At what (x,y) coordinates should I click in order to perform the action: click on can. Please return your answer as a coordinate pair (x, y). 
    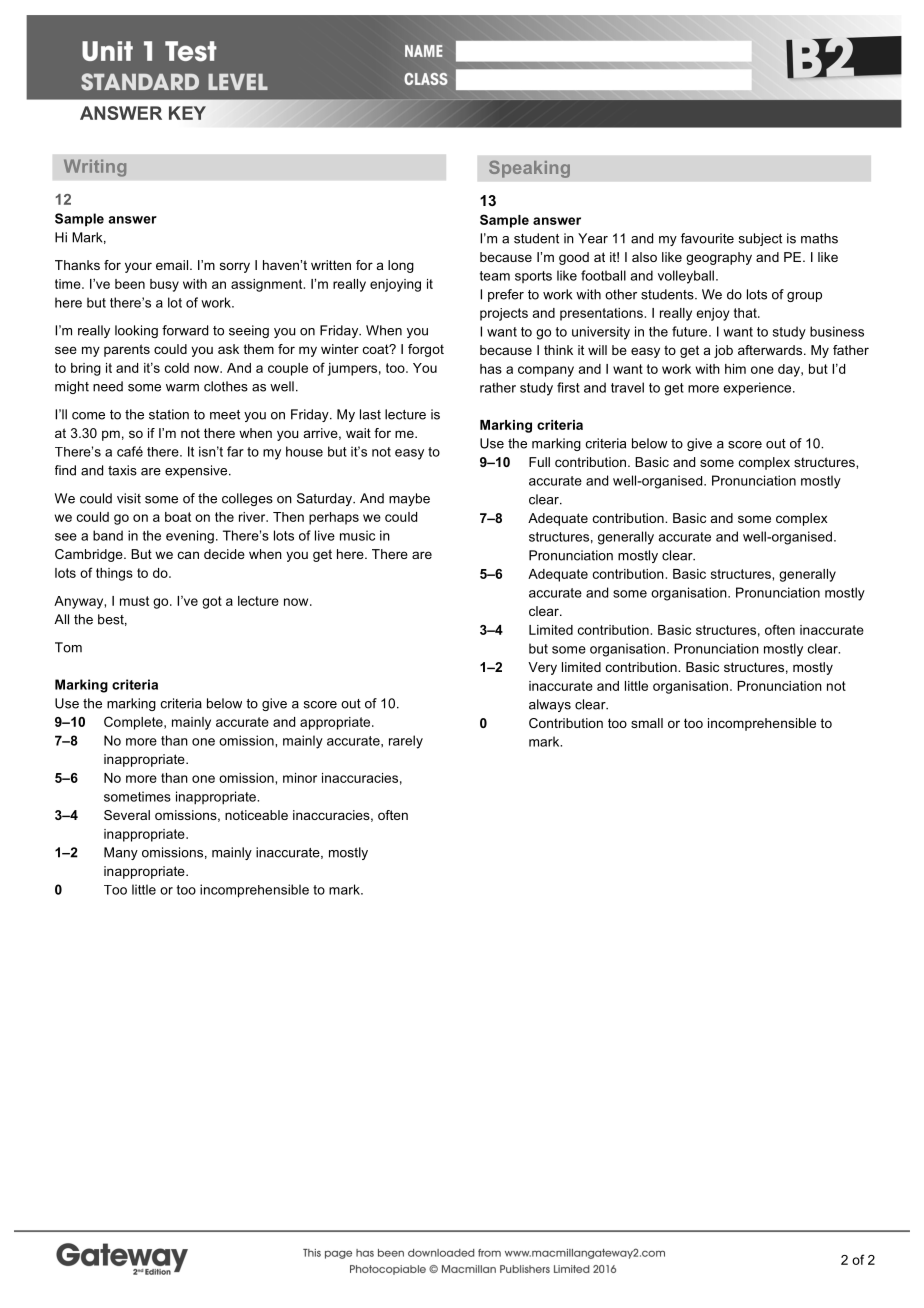
    Looking at the image, I should click on (188, 555).
